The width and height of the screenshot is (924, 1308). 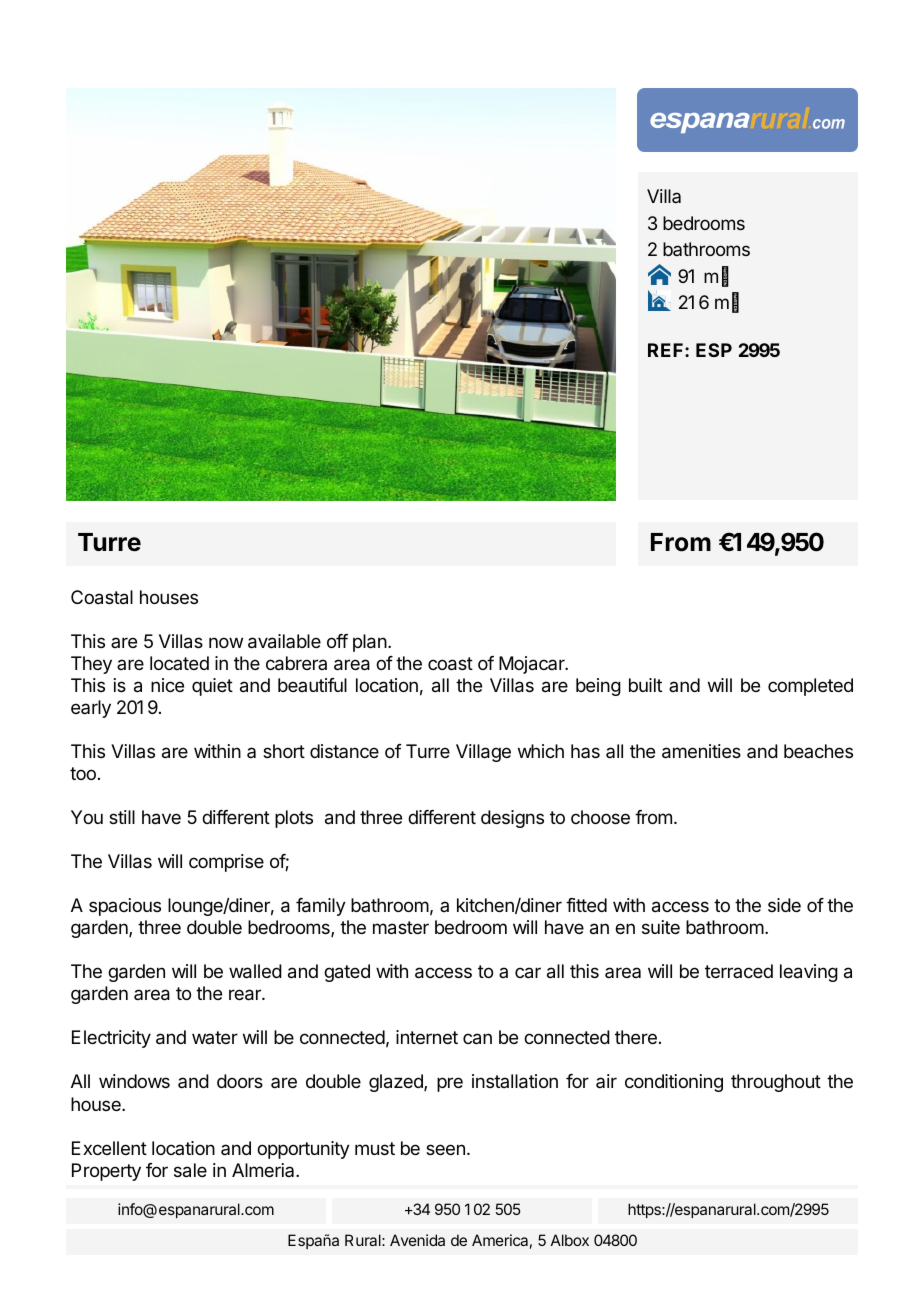 What do you see at coordinates (445, 1149) in the screenshot?
I see `seen` at bounding box center [445, 1149].
